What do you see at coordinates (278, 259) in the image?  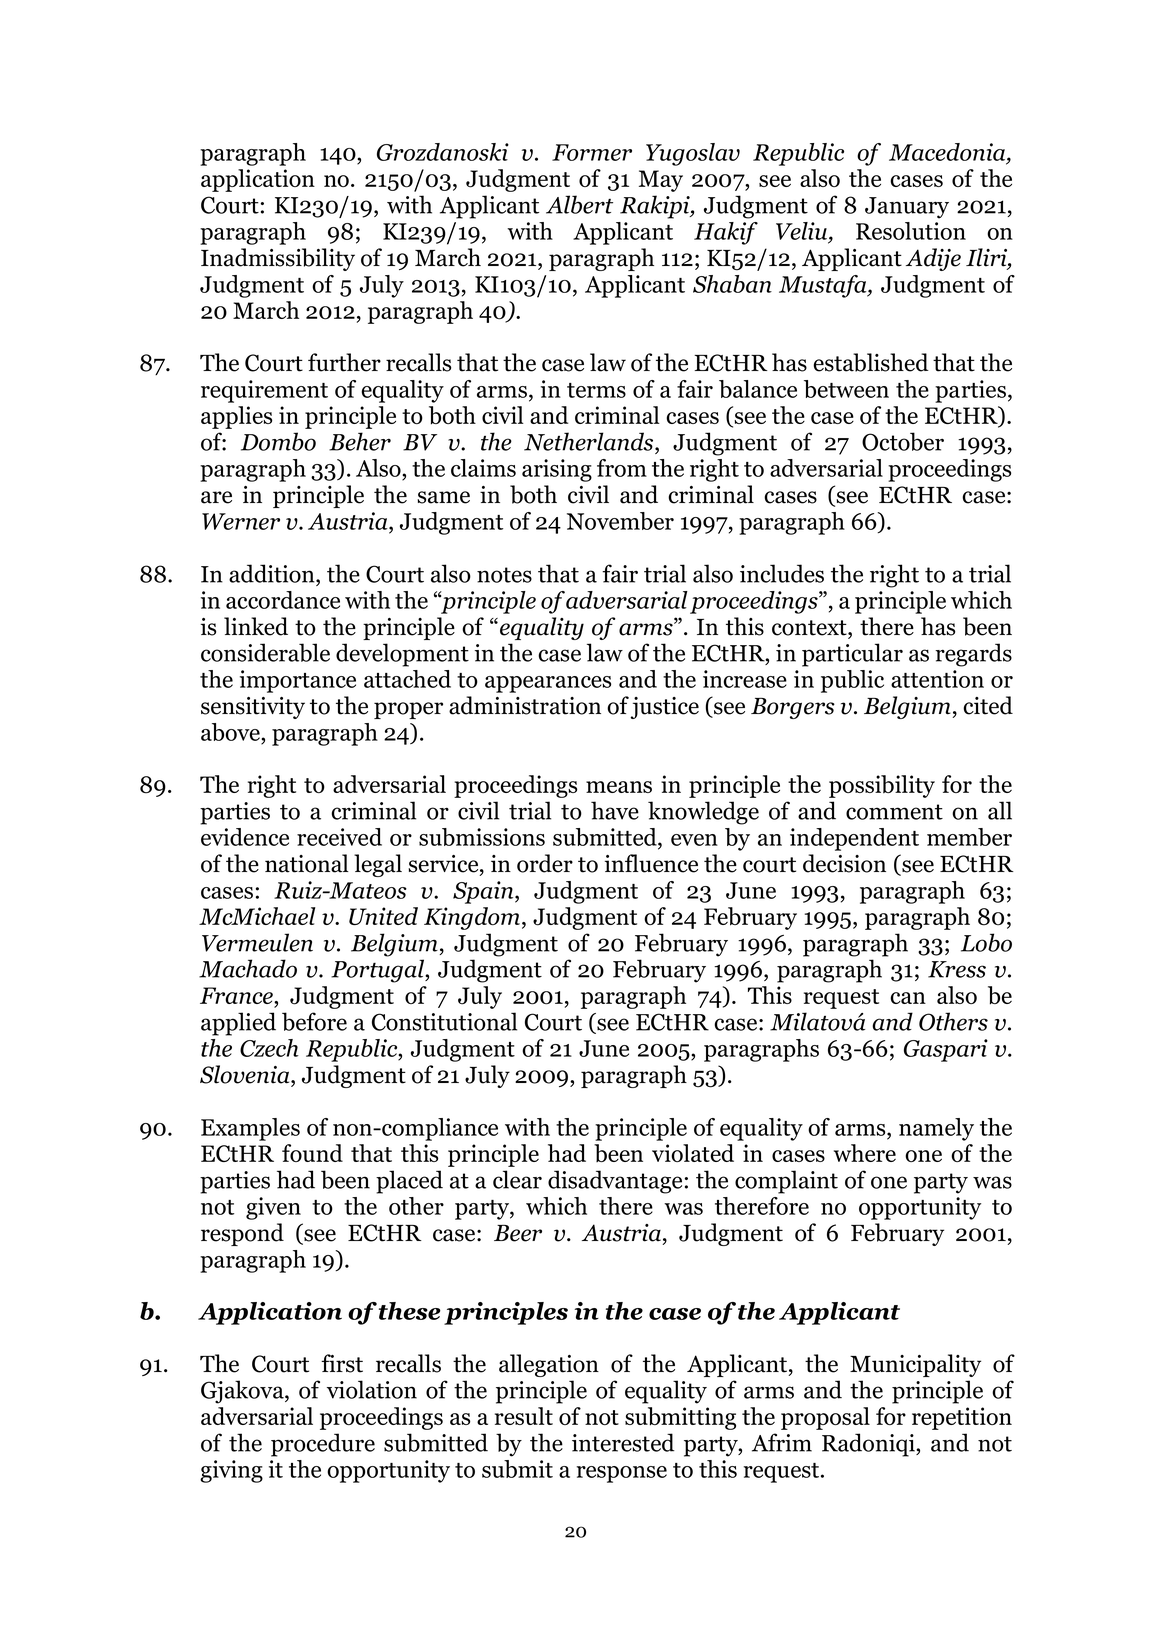 I see `Inadmissibility` at bounding box center [278, 259].
